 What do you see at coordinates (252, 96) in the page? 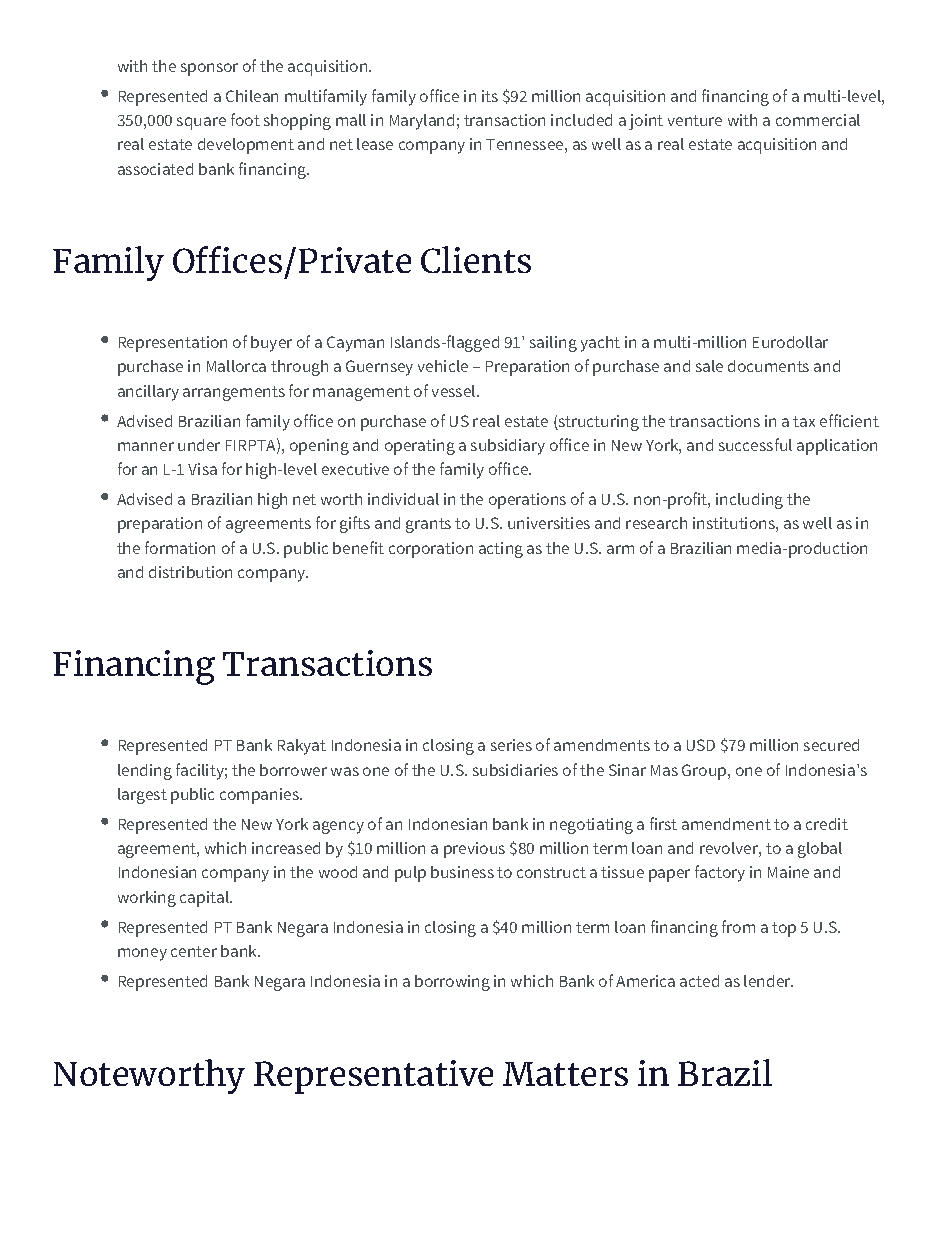
I see `Chilean` at bounding box center [252, 96].
